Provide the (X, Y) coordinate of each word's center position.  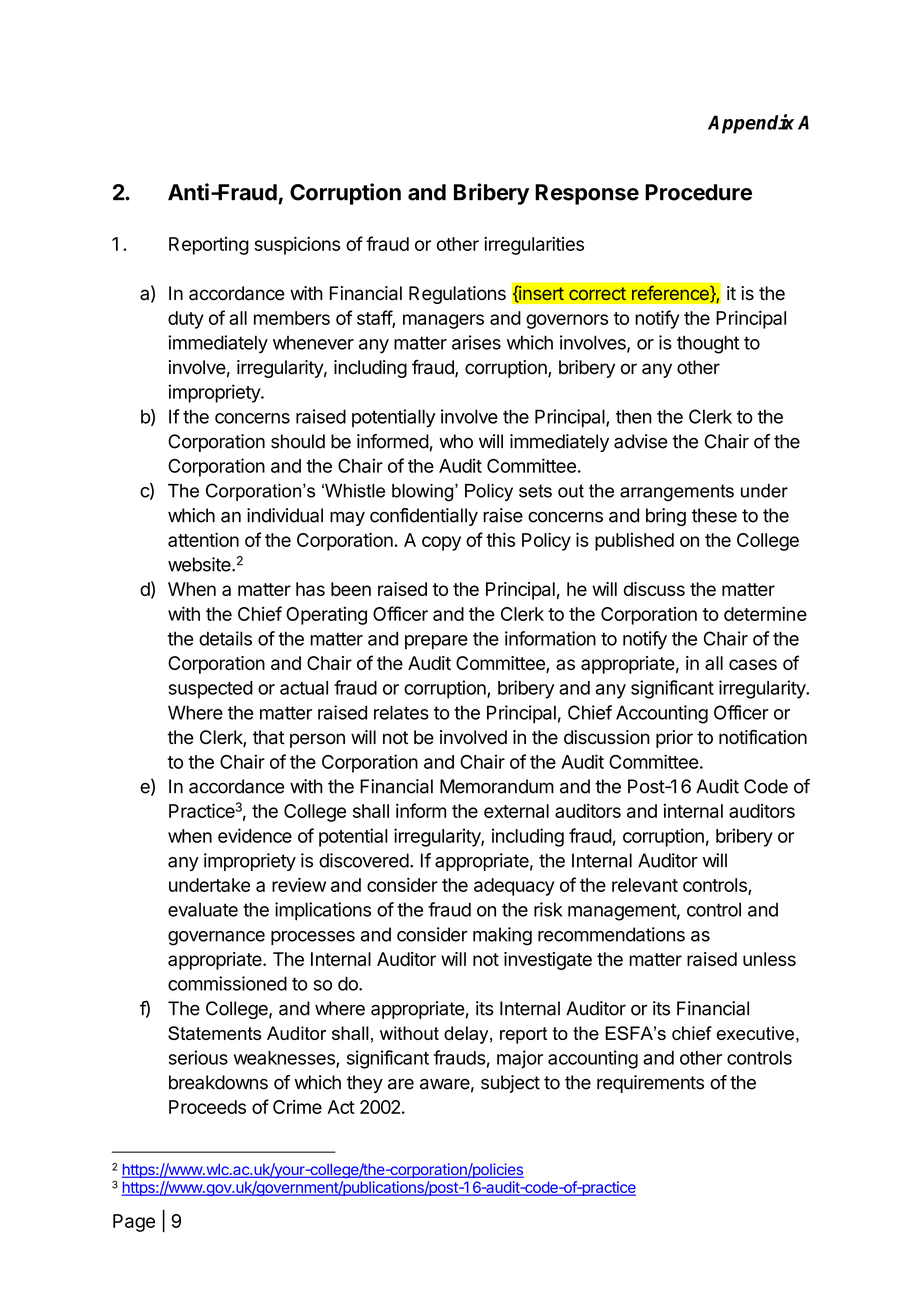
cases (753, 664)
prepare (436, 642)
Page (134, 1223)
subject (510, 1084)
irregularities (534, 245)
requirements (650, 1084)
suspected (210, 690)
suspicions (297, 245)
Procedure (698, 192)
